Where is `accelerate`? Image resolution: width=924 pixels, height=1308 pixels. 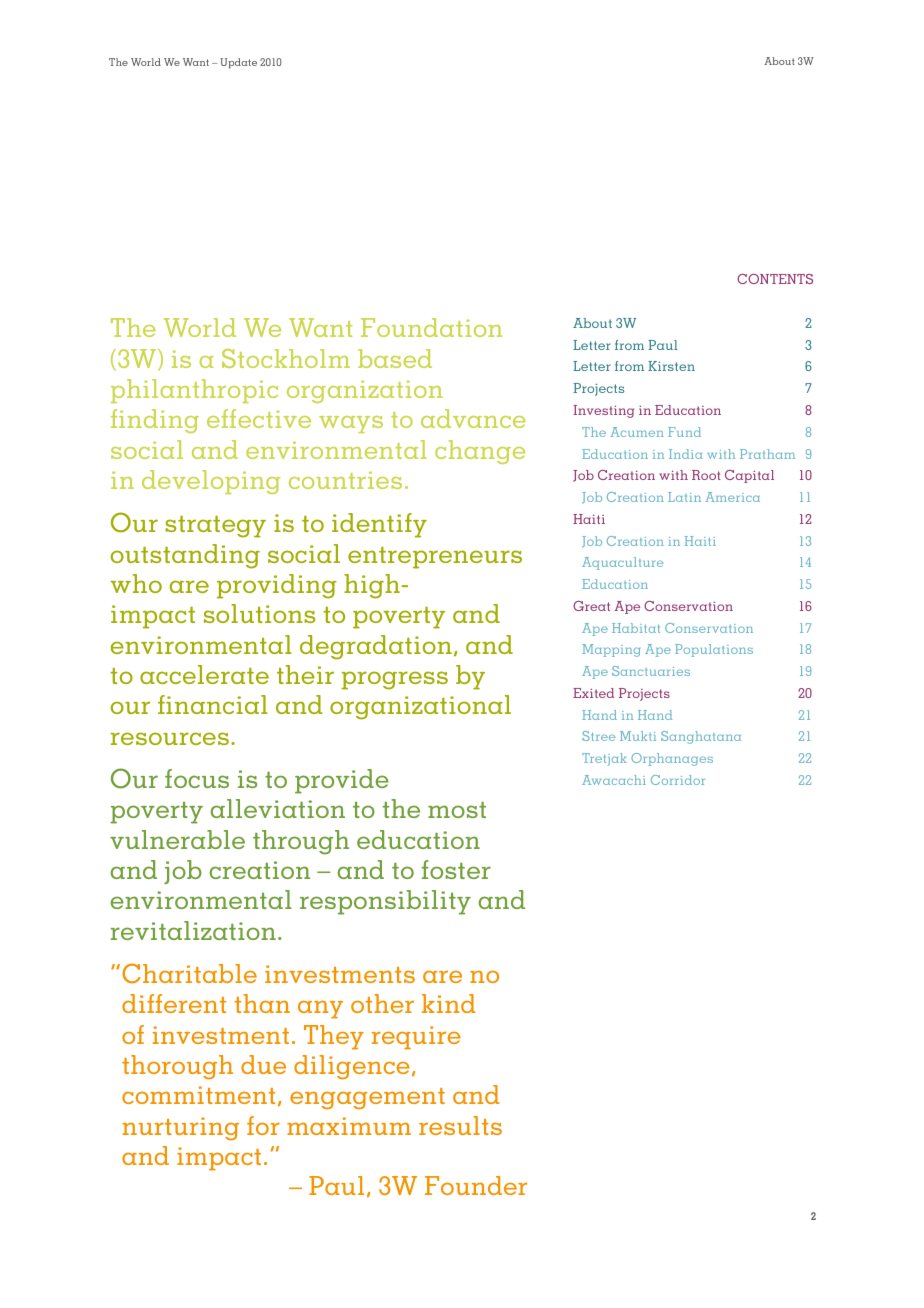 accelerate is located at coordinates (204, 674).
